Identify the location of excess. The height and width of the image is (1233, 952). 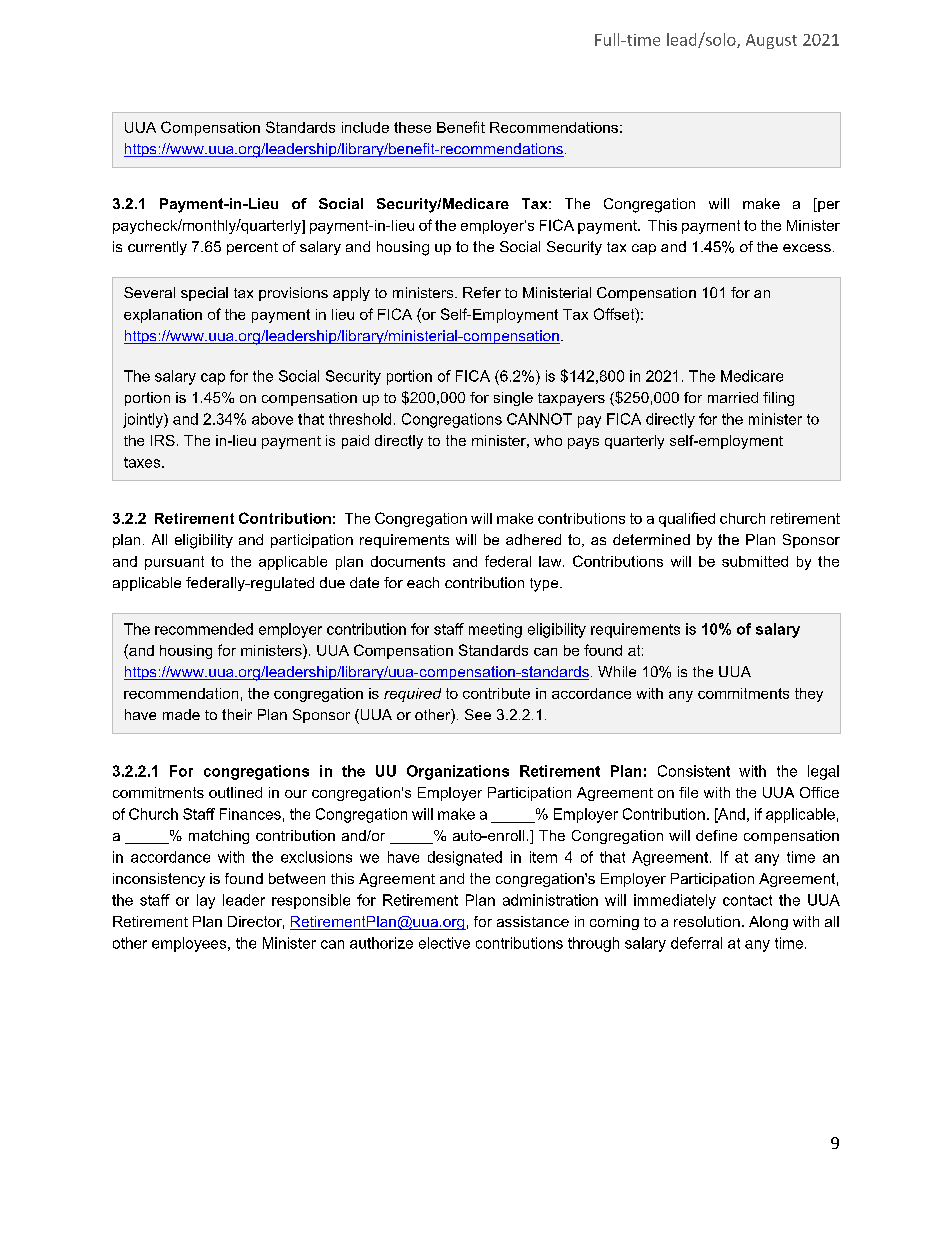
(807, 248).
